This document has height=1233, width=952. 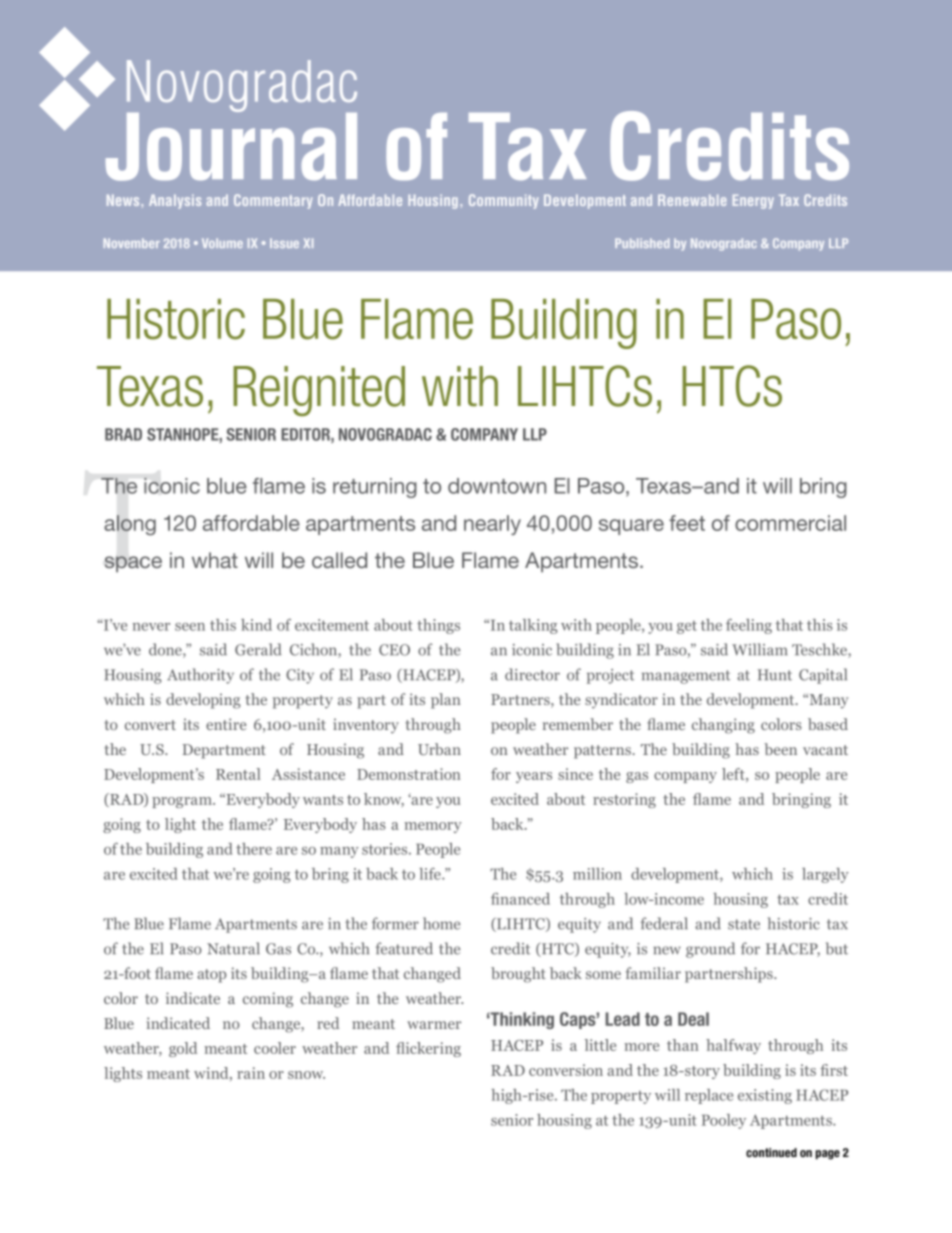 I want to click on Hunt, so click(x=775, y=675).
